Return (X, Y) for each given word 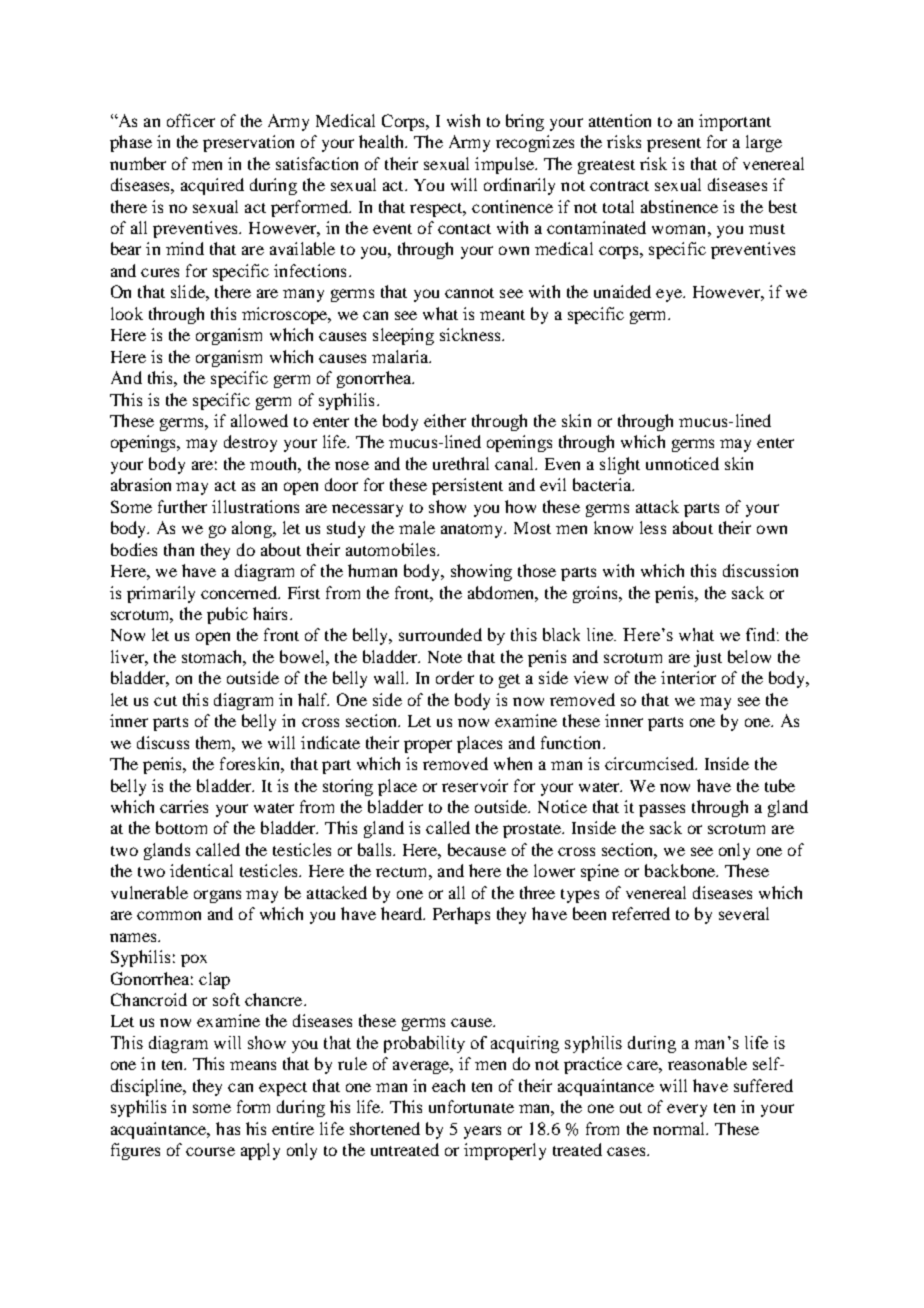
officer (191, 120)
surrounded (440, 634)
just (708, 658)
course (210, 1151)
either (445, 420)
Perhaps (461, 915)
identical (201, 870)
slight (620, 465)
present (674, 145)
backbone (681, 870)
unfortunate (471, 1106)
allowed (259, 420)
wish (463, 120)
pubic (227, 615)
